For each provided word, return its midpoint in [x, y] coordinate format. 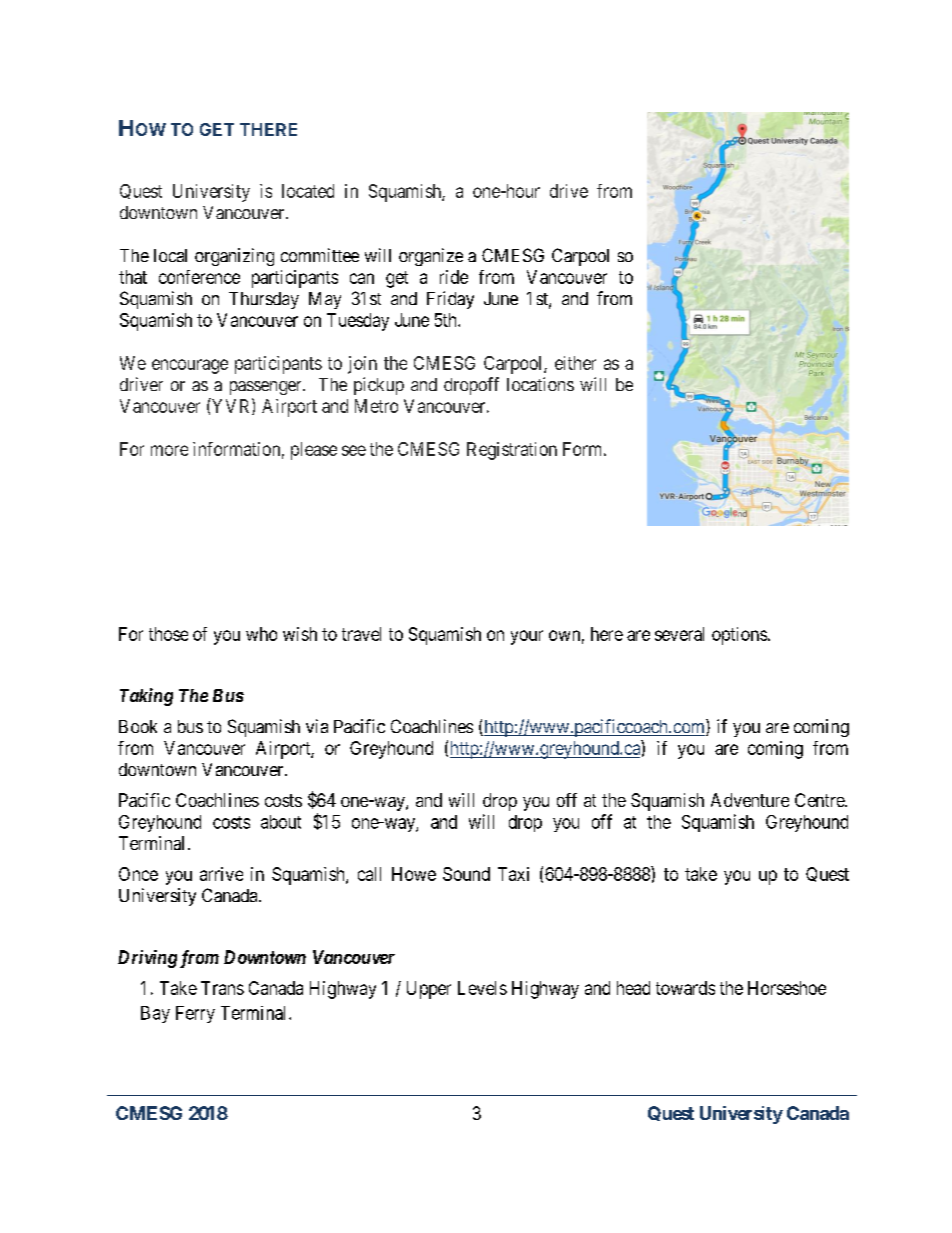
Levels [482, 988]
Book [138, 726]
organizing [234, 257]
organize [431, 257]
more [169, 450]
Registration [512, 451]
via [317, 726]
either [575, 363]
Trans [222, 988]
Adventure [750, 800]
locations [540, 384]
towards [685, 988]
